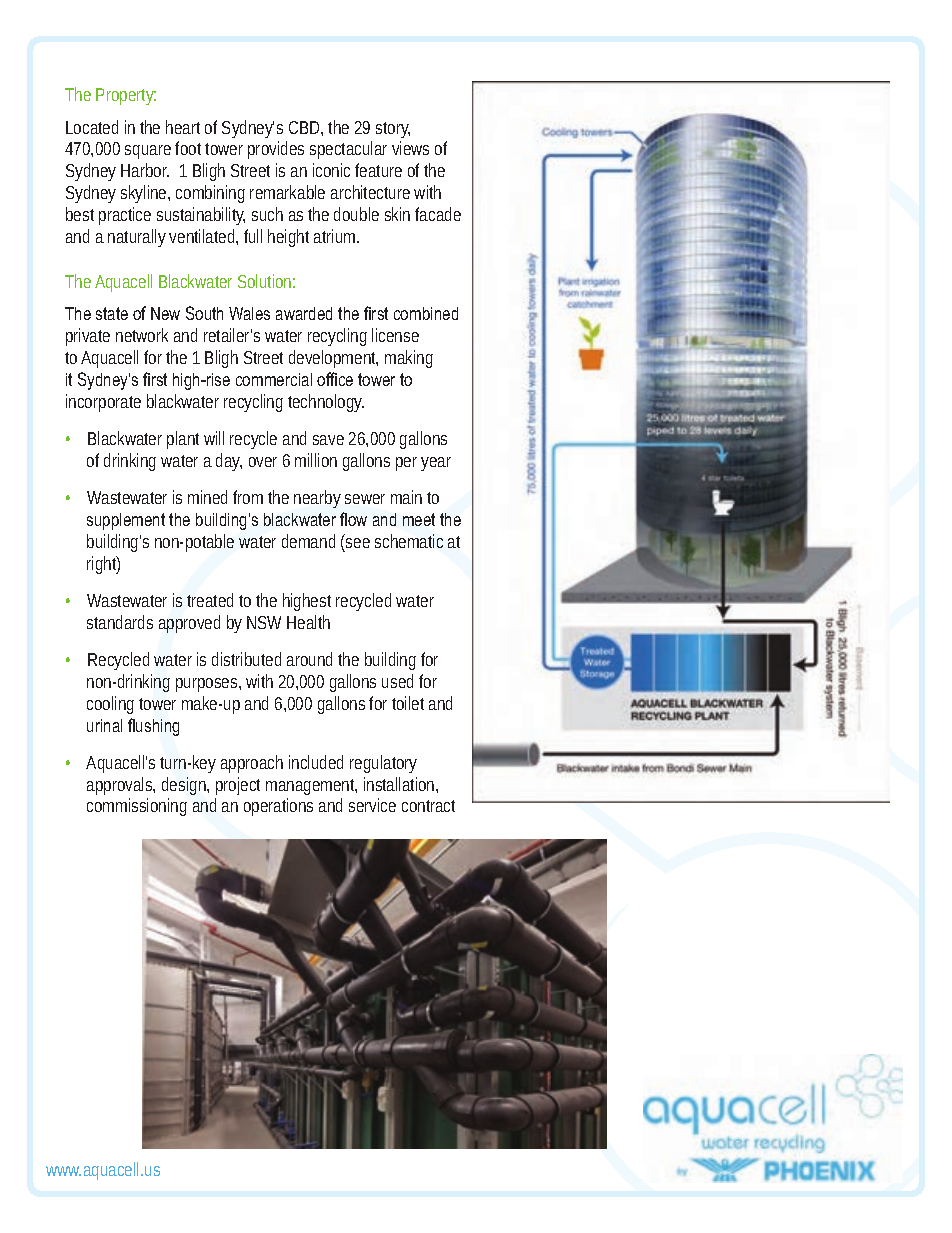  I want to click on over, so click(263, 462).
